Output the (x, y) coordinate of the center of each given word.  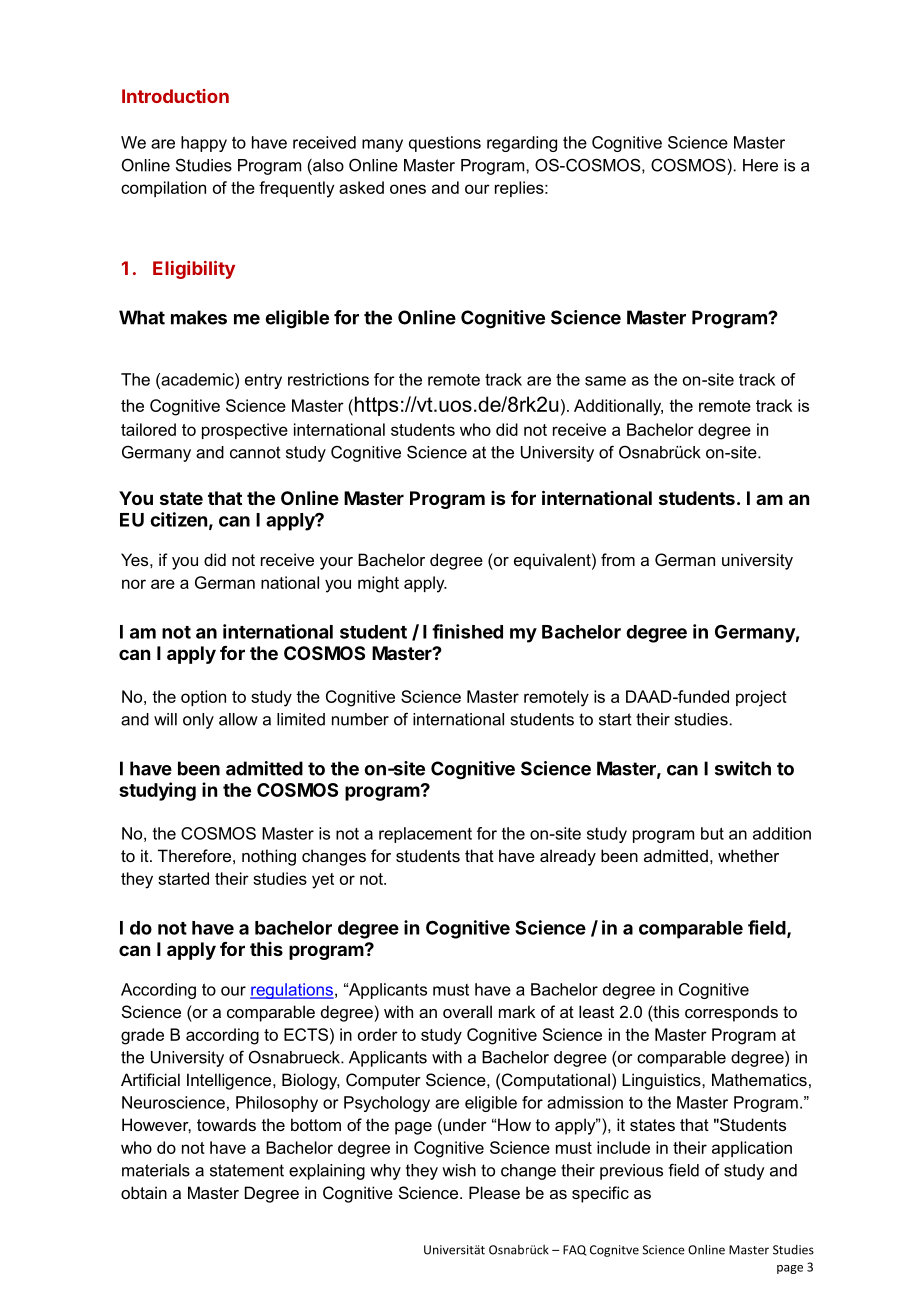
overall (467, 1011)
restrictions (328, 379)
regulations (292, 991)
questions (445, 144)
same (605, 381)
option (203, 698)
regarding (522, 144)
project (761, 698)
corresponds (731, 1013)
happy (204, 144)
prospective (245, 431)
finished (467, 631)
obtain (144, 1192)
